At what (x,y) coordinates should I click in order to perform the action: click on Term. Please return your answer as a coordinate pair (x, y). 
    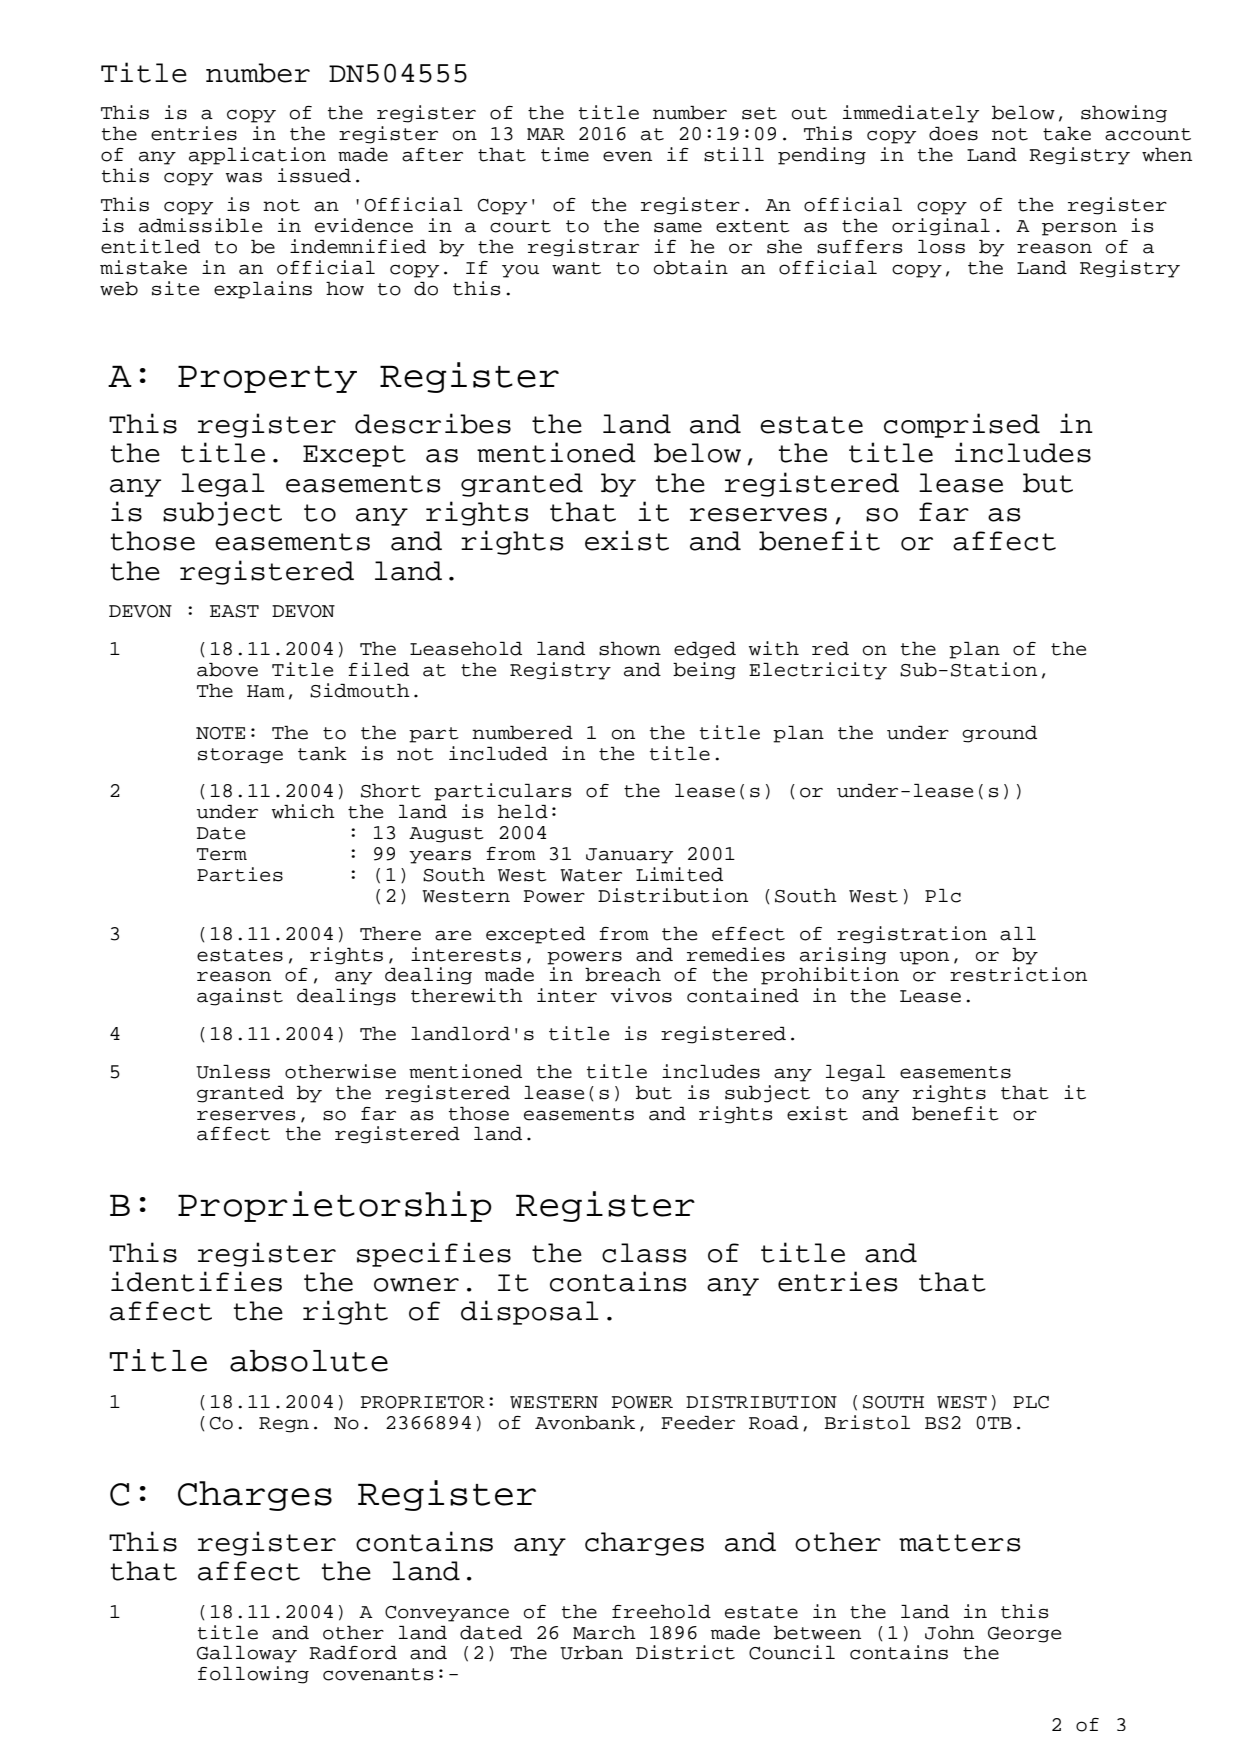
    Looking at the image, I should click on (222, 854).
